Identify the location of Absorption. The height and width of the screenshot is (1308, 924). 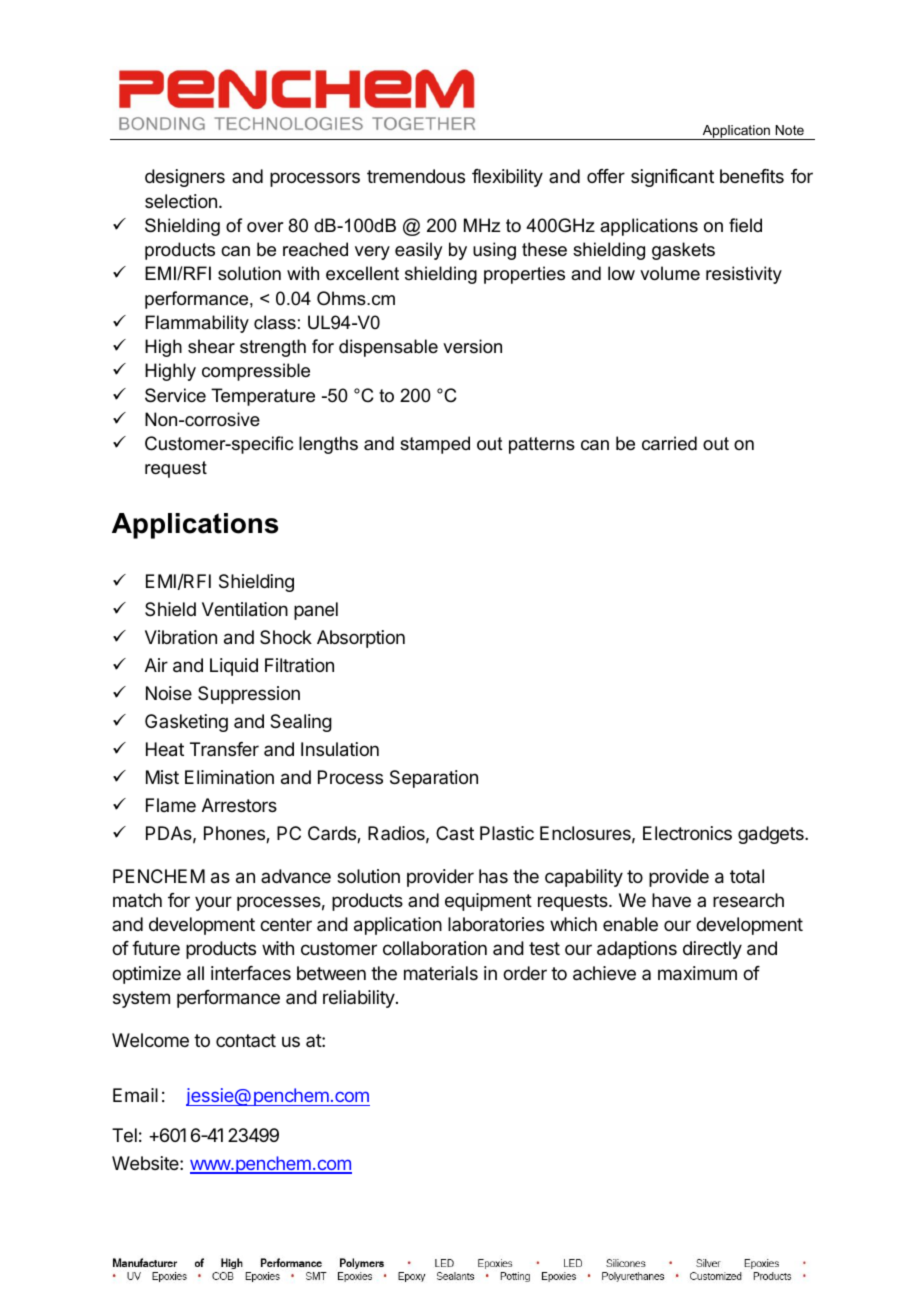
(361, 639).
